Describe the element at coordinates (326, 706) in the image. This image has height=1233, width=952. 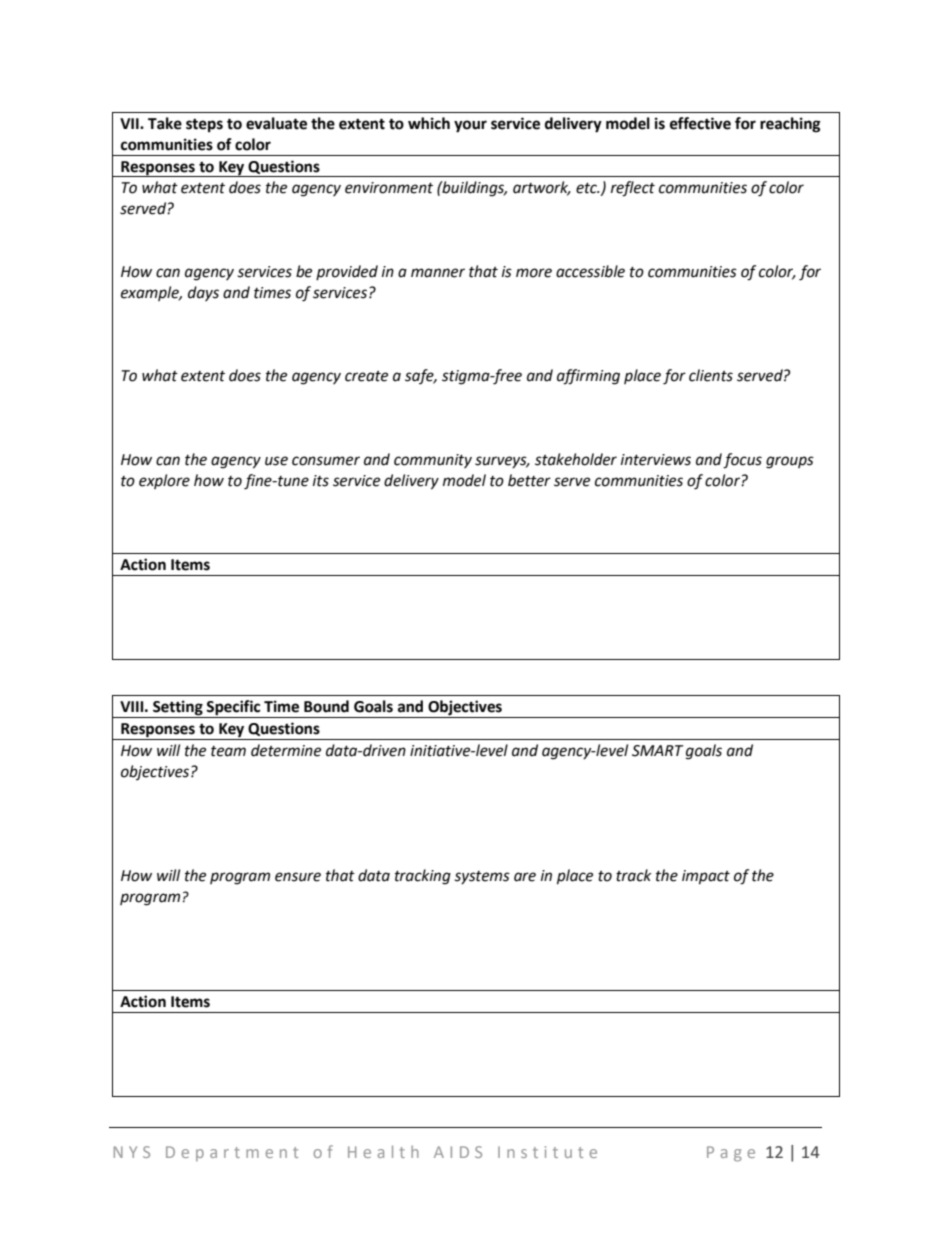
I see `Bound` at that location.
